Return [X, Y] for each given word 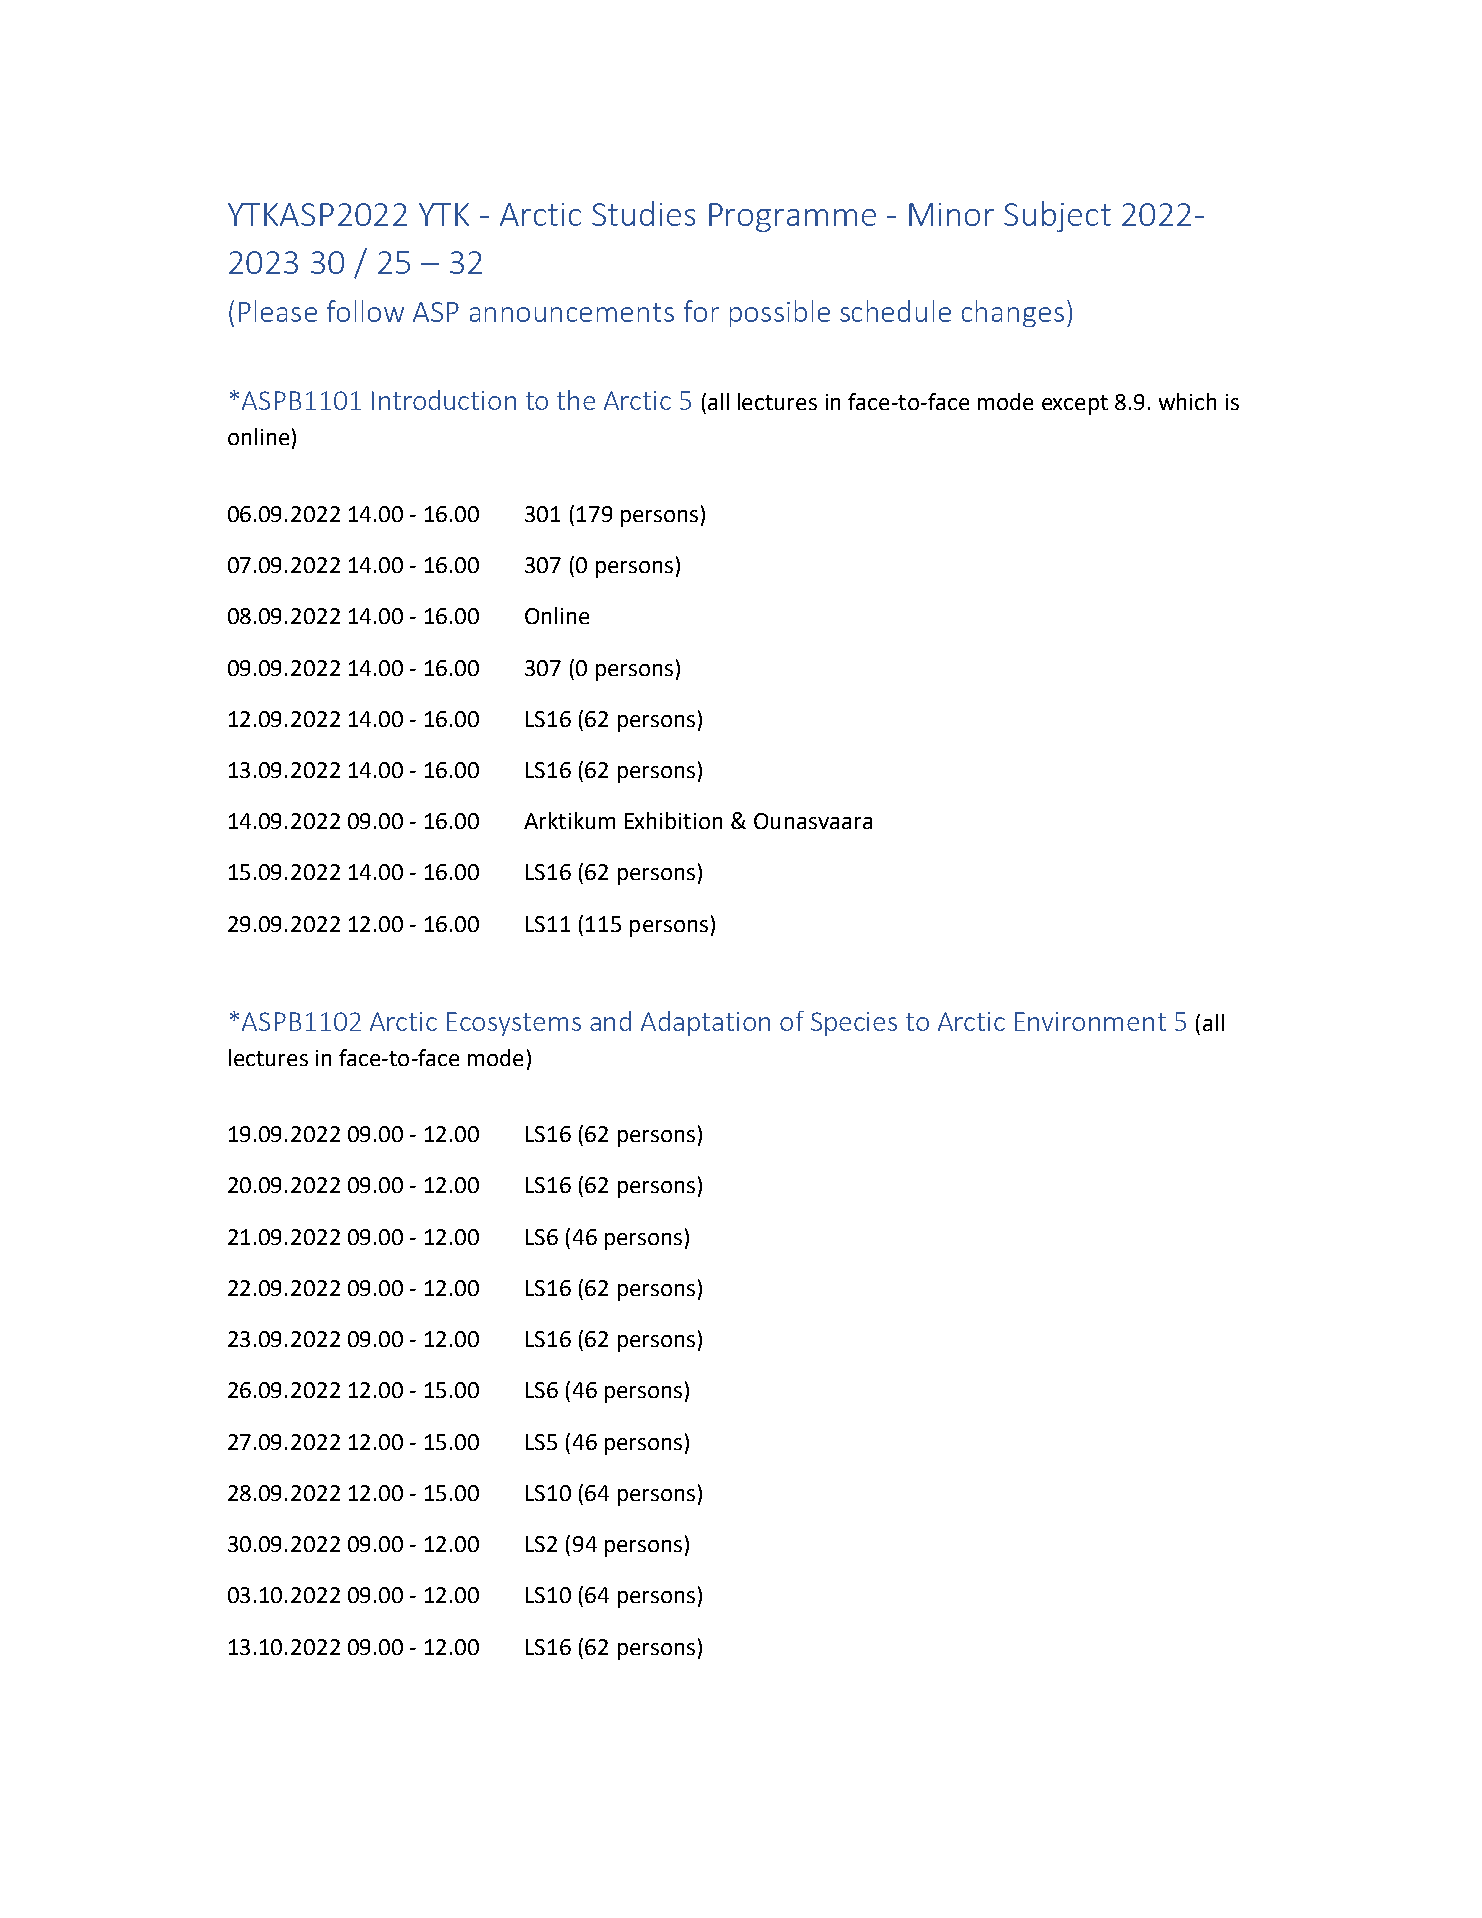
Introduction [444, 400]
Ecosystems [514, 1024]
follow [365, 311]
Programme [792, 217]
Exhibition [673, 820]
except [1075, 405]
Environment [1090, 1021]
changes [1013, 313]
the [576, 400]
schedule [895, 311]
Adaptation [705, 1023]
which [1187, 401]
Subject [1057, 216]
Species [854, 1024]
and [610, 1021]
